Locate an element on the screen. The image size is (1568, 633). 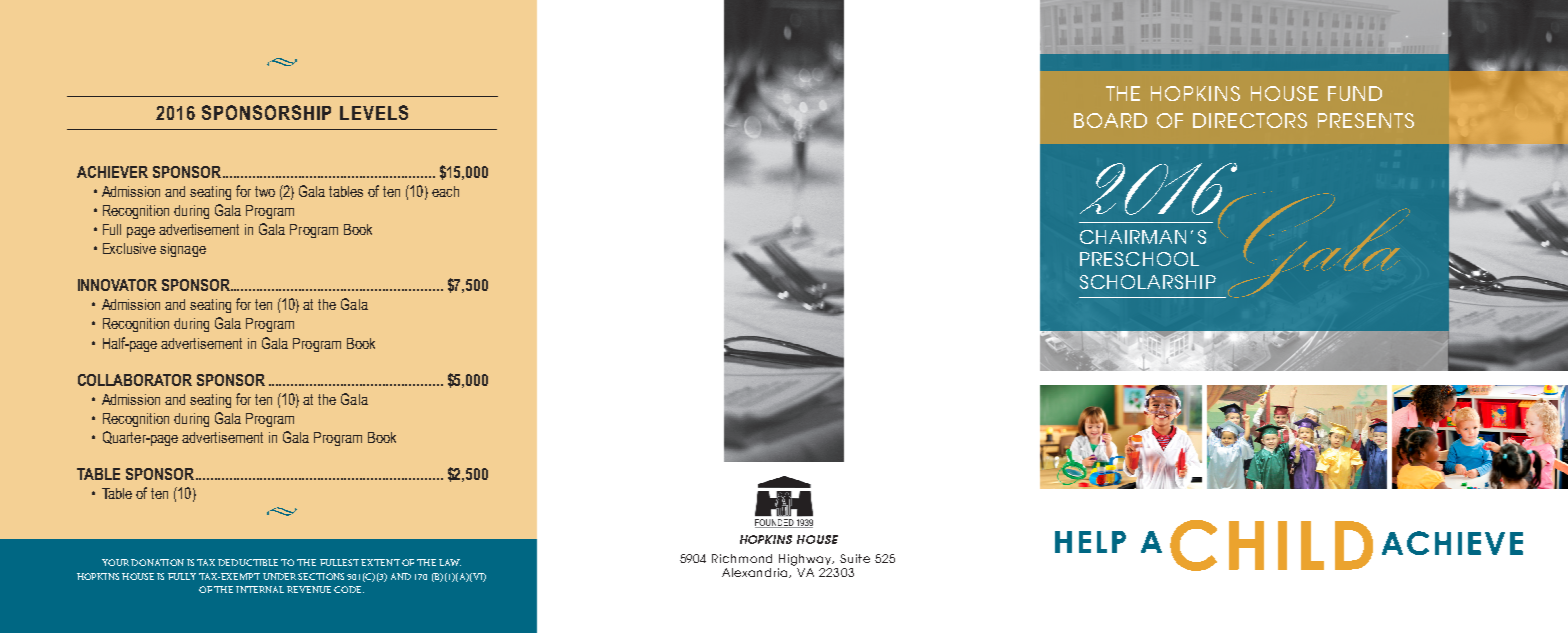
DIRECTORS is located at coordinates (1250, 120).
